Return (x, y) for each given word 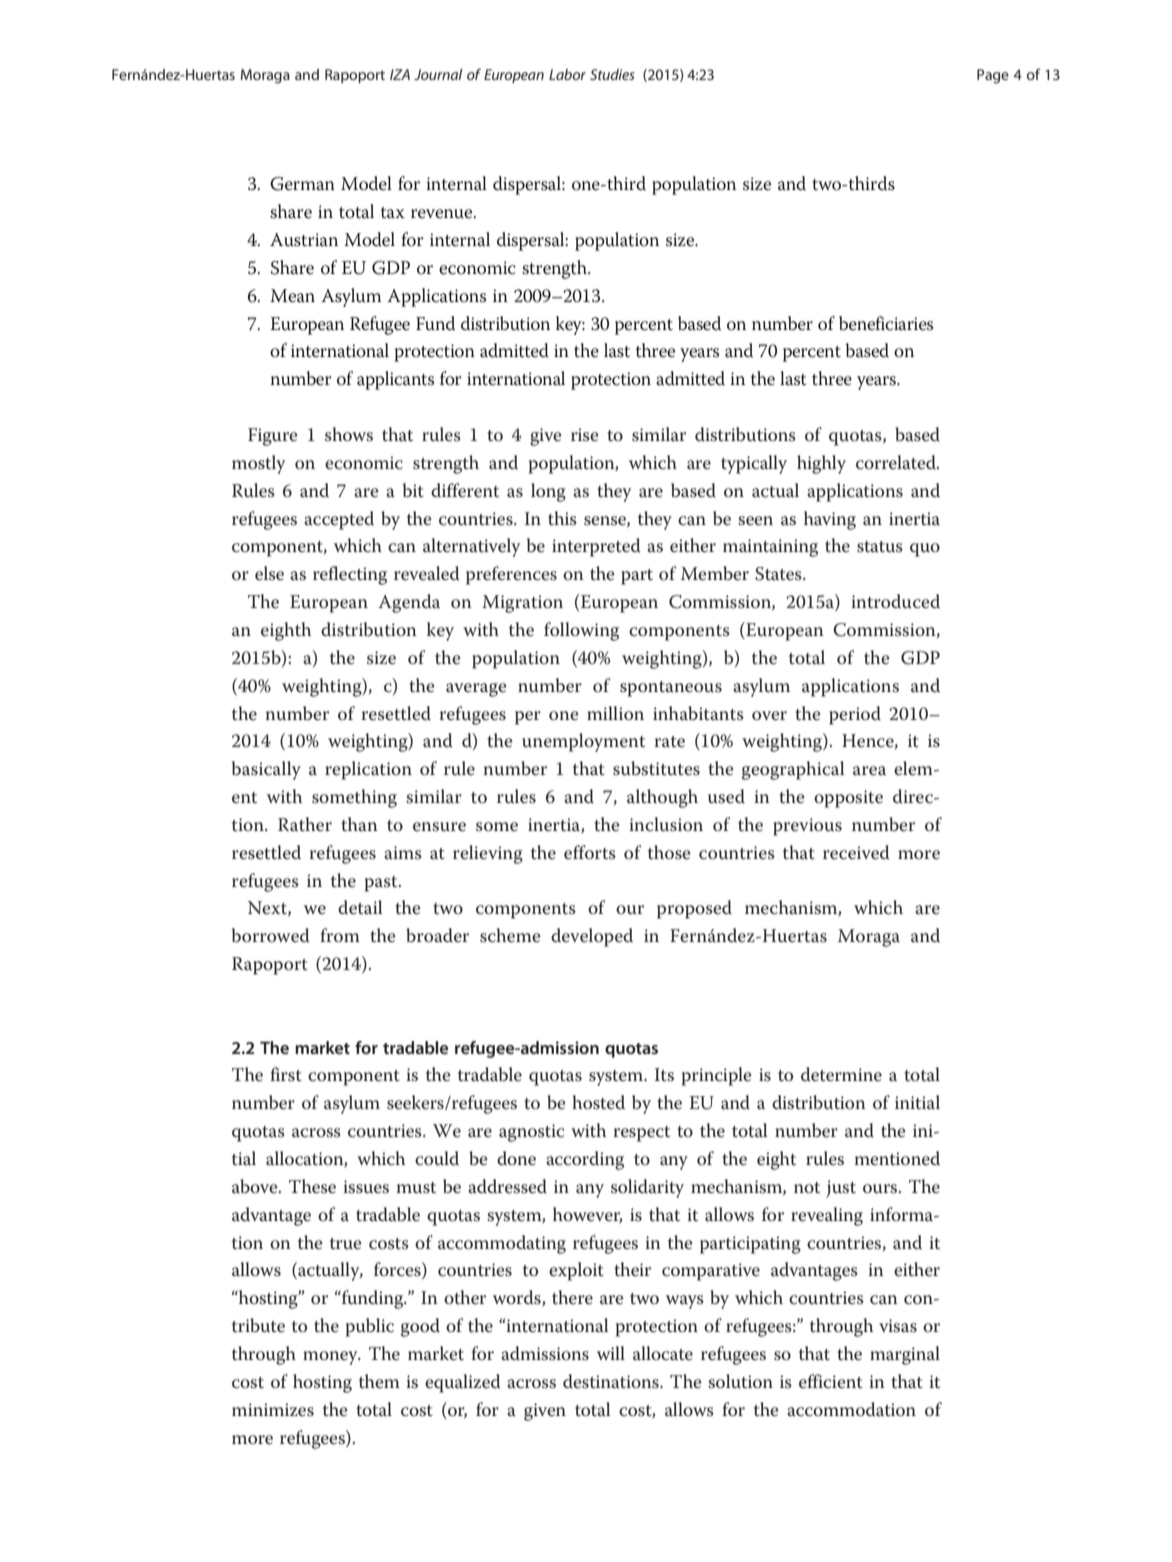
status (880, 547)
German (302, 184)
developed (592, 937)
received (856, 852)
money (331, 1358)
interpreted (596, 547)
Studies (612, 74)
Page (993, 76)
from (340, 935)
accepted (339, 520)
